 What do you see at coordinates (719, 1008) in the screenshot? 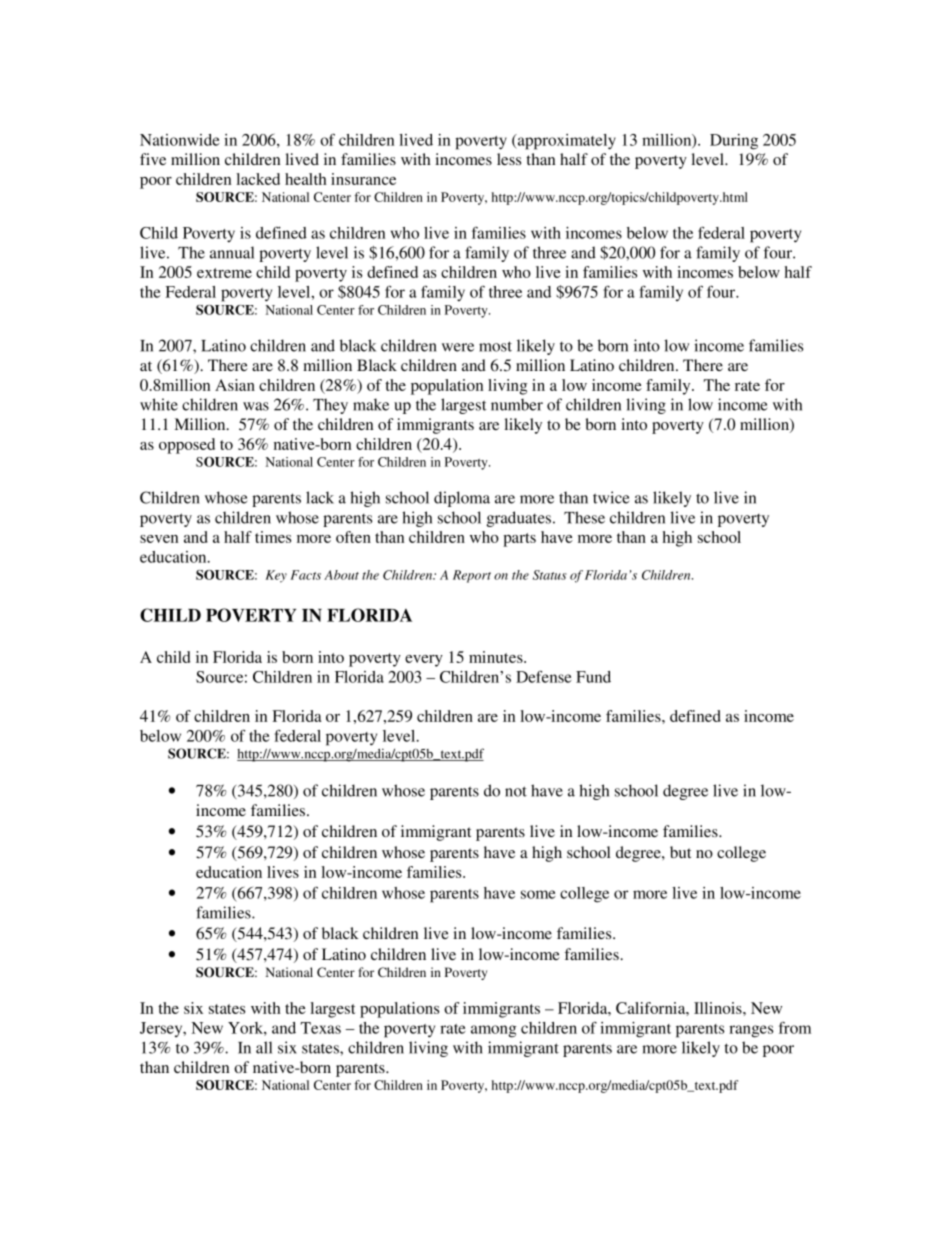
I see `Illinois` at bounding box center [719, 1008].
